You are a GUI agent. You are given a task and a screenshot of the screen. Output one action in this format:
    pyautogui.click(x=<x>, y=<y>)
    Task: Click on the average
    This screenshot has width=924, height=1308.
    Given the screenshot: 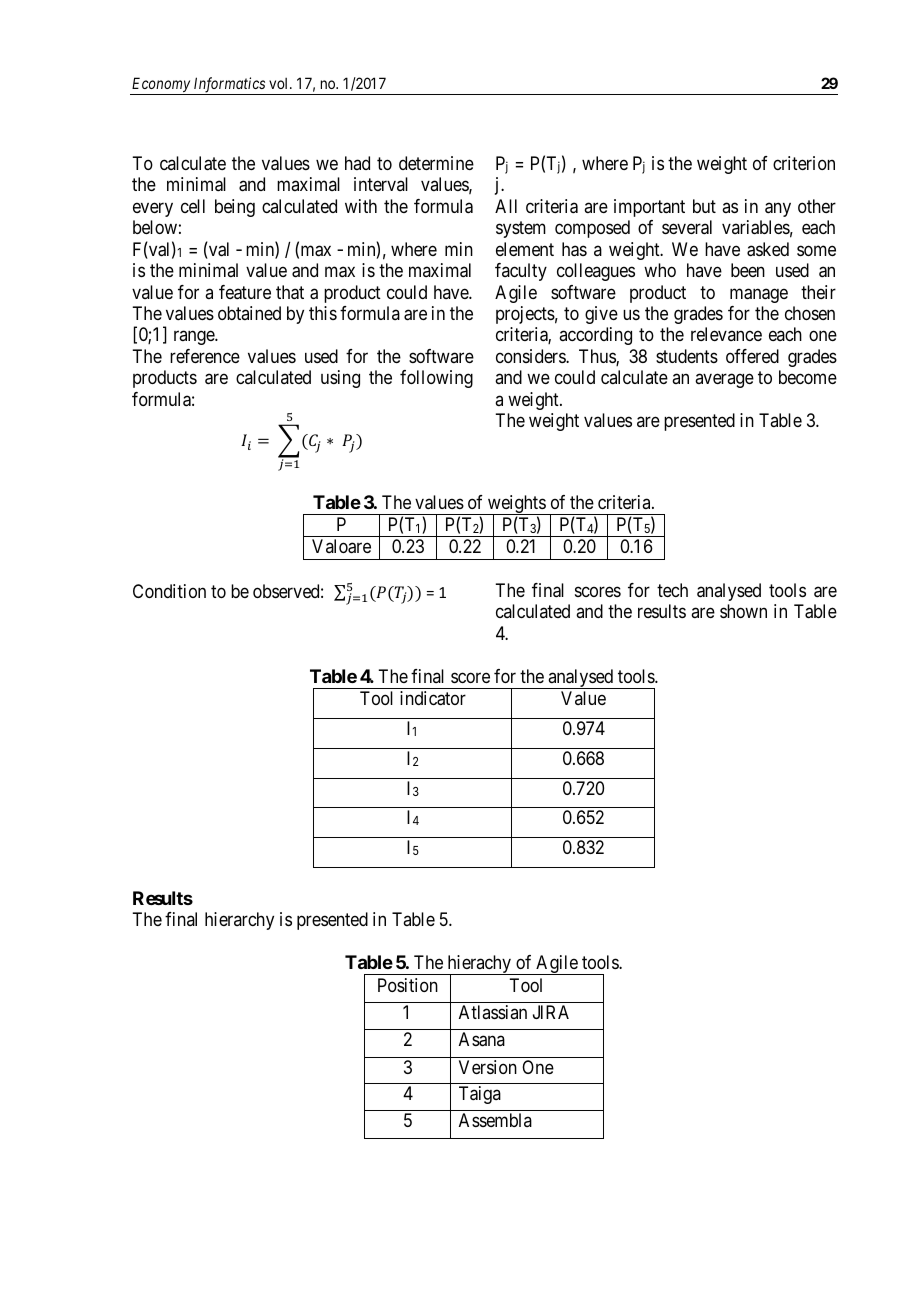 What is the action you would take?
    pyautogui.click(x=724, y=381)
